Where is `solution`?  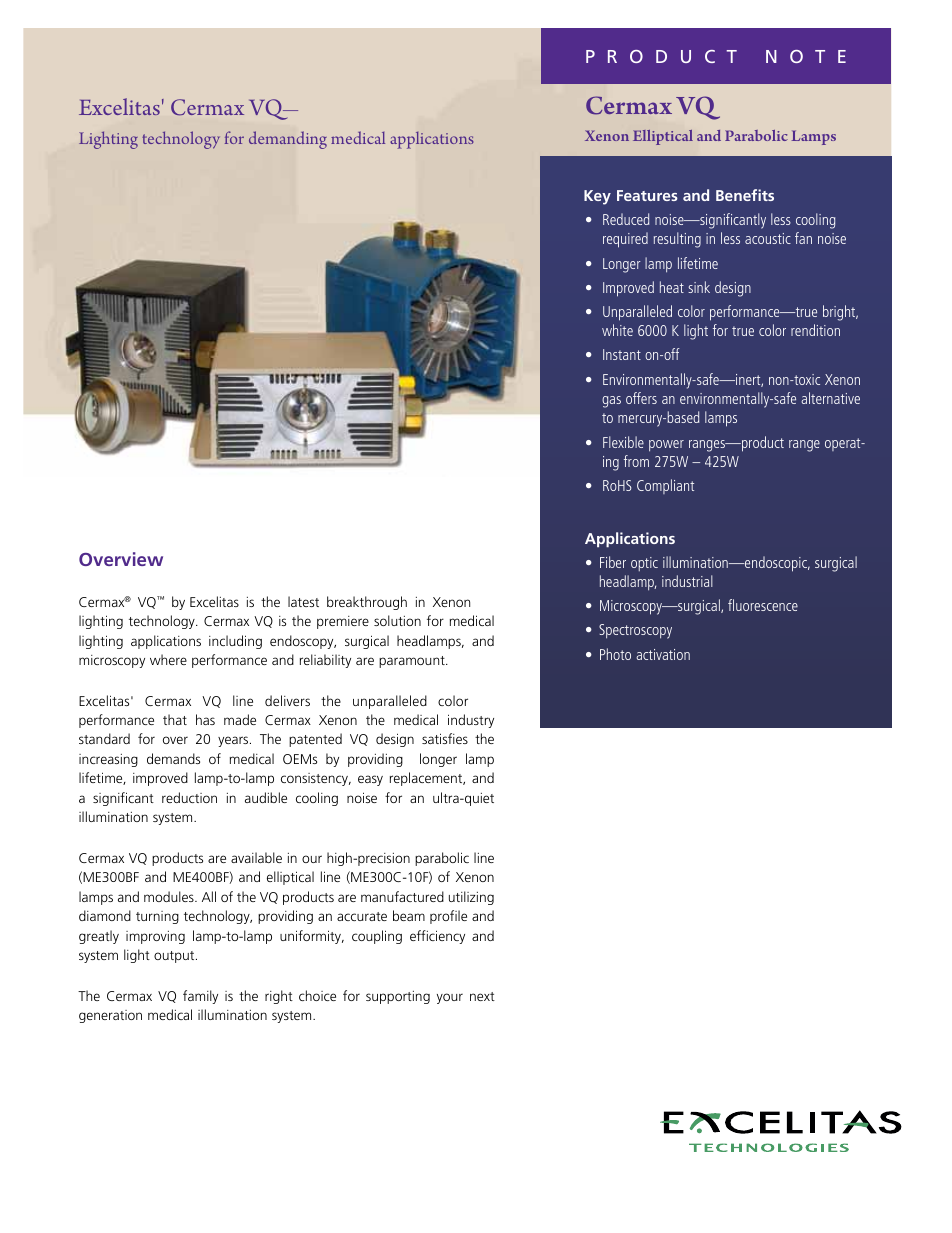 solution is located at coordinates (397, 620).
